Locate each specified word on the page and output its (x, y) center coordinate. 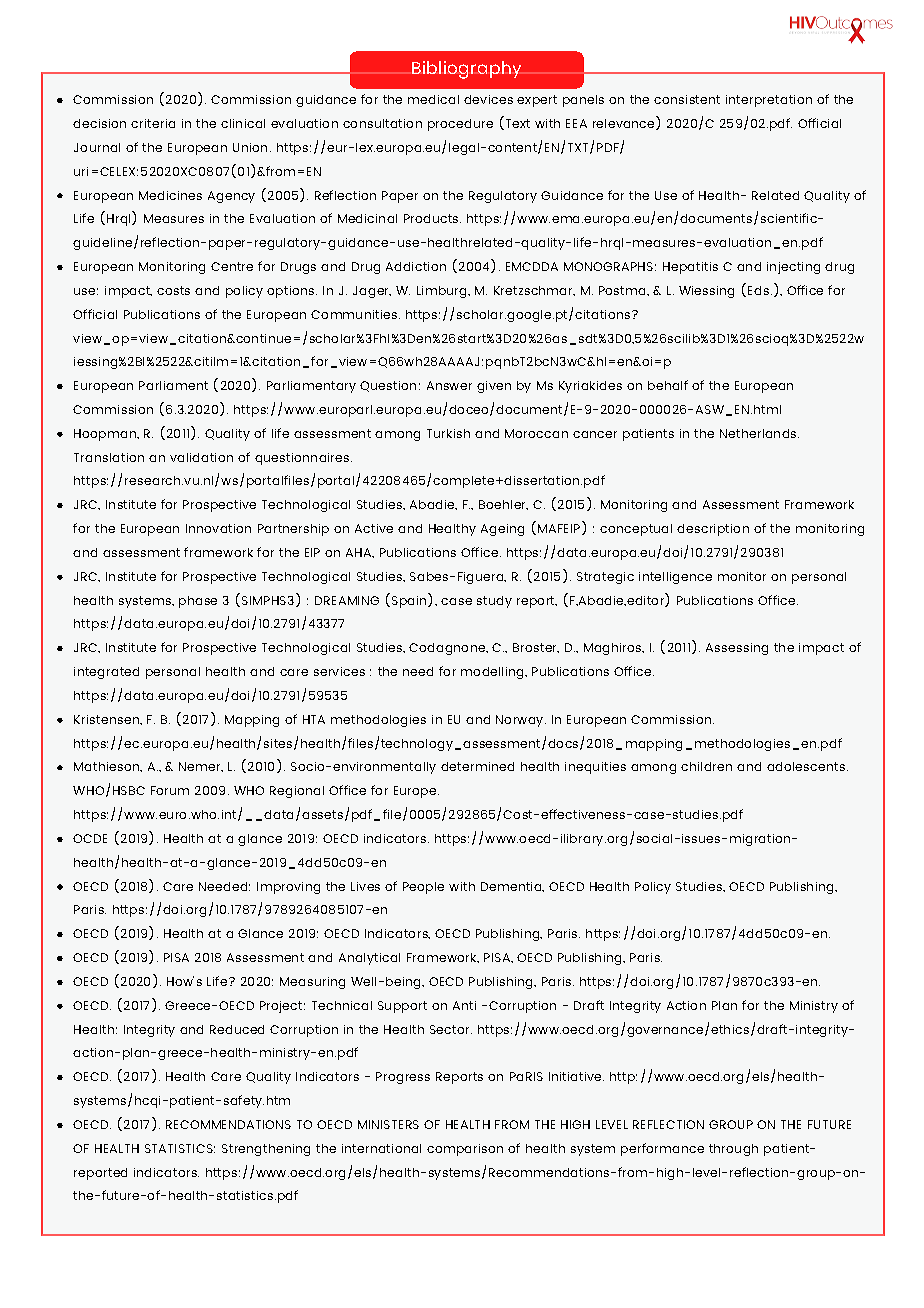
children (706, 766)
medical (433, 99)
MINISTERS (388, 1124)
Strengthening (266, 1150)
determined (477, 766)
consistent (687, 99)
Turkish (448, 433)
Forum (170, 790)
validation (201, 457)
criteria (153, 123)
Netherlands (759, 433)
